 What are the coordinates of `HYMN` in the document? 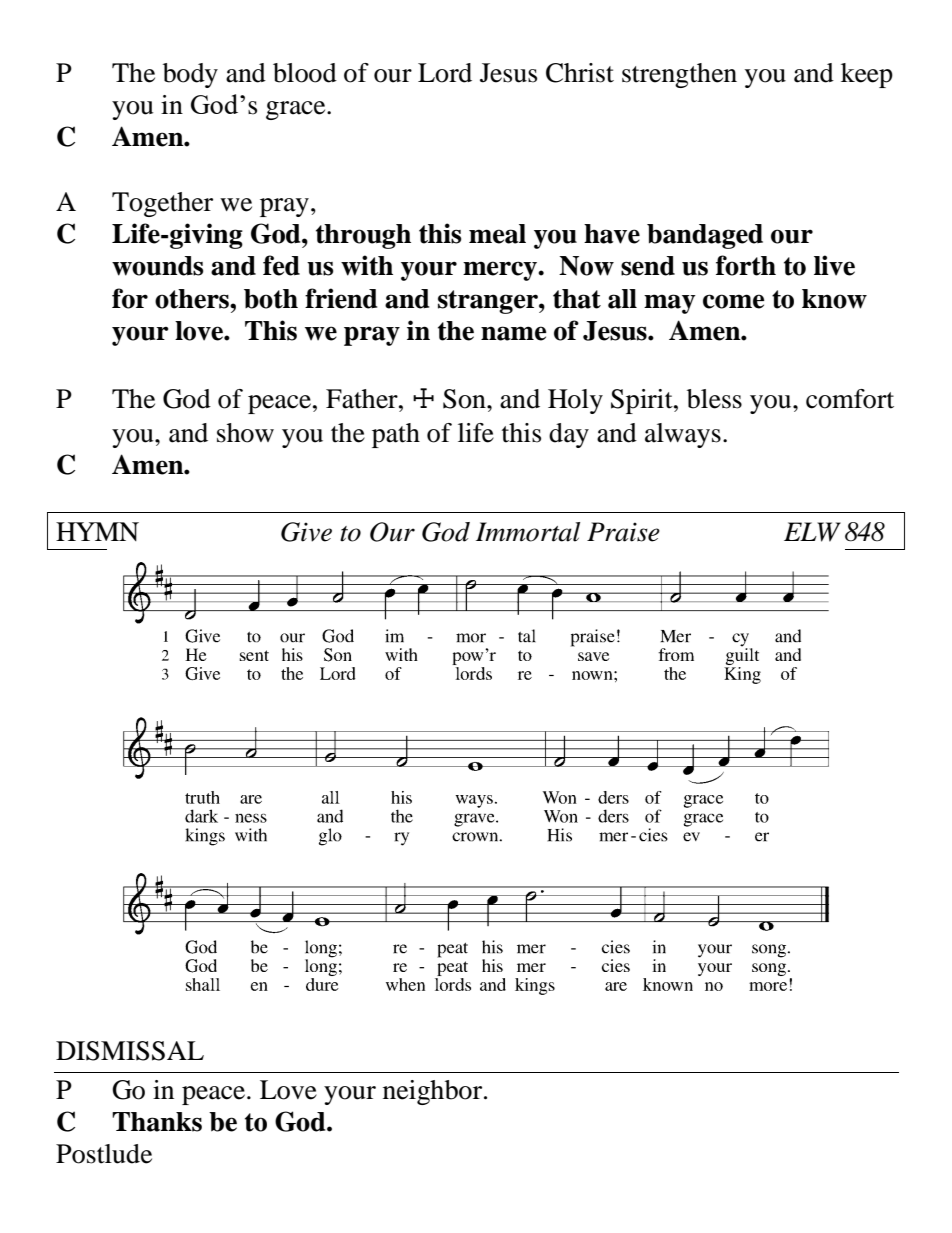 It's located at (97, 531).
